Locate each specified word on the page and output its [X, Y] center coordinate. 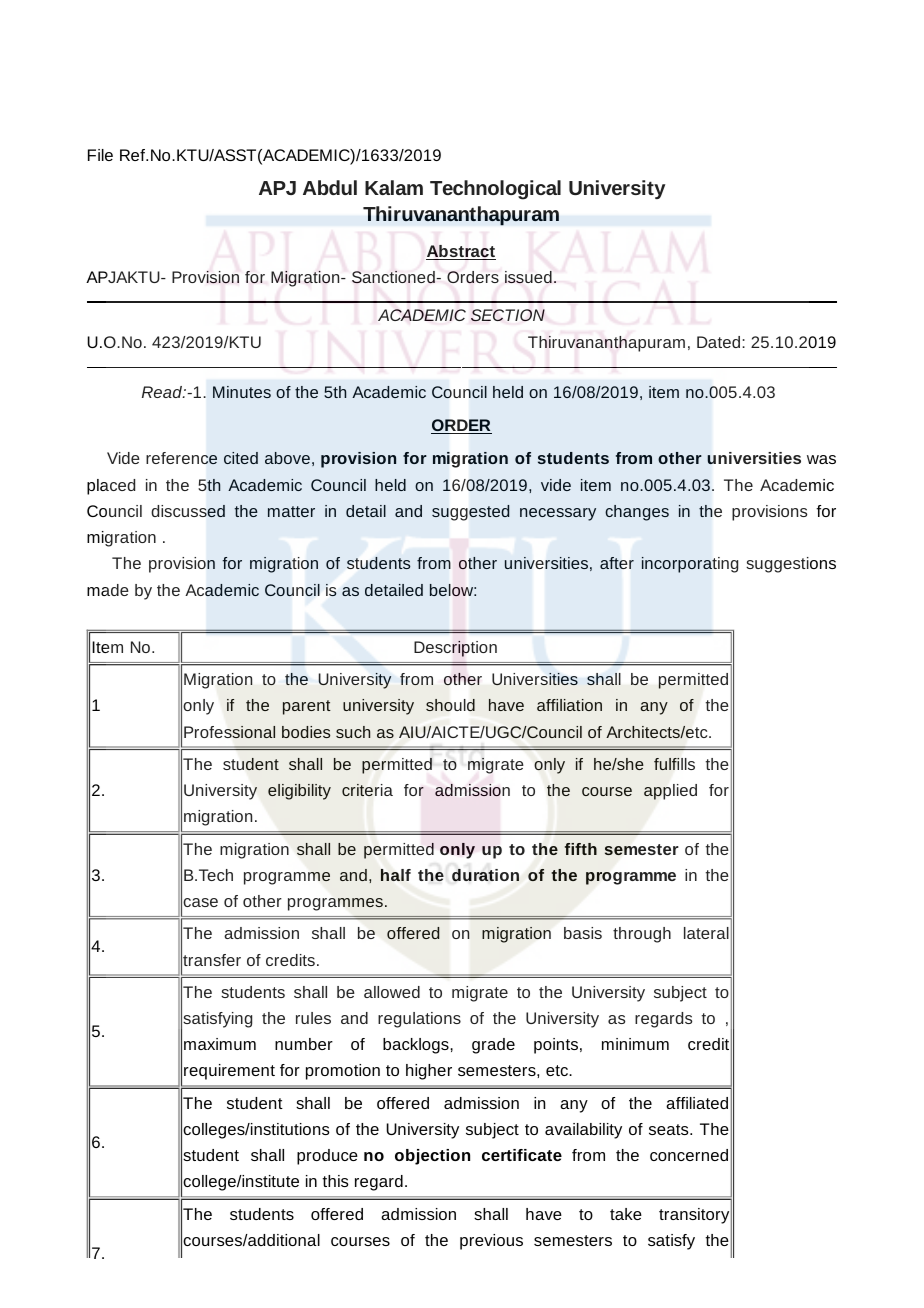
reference [181, 458]
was [821, 459]
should [450, 705]
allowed [392, 992]
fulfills [674, 764]
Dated [720, 342]
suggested [470, 513]
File [100, 155]
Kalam [394, 187]
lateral [706, 933]
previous [491, 1242]
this [335, 1181]
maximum [220, 1044]
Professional [229, 732]
